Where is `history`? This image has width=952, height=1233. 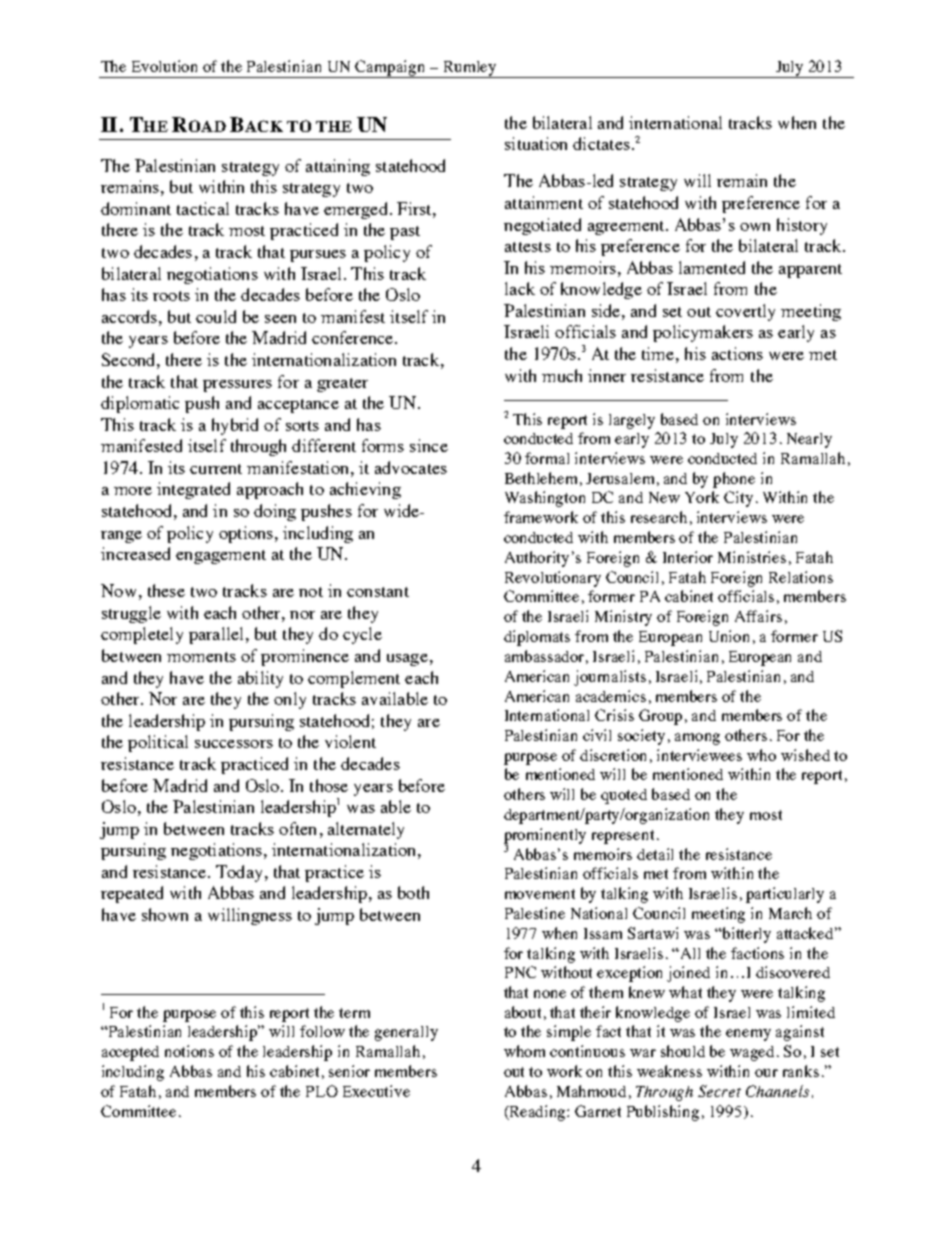 history is located at coordinates (802, 226).
